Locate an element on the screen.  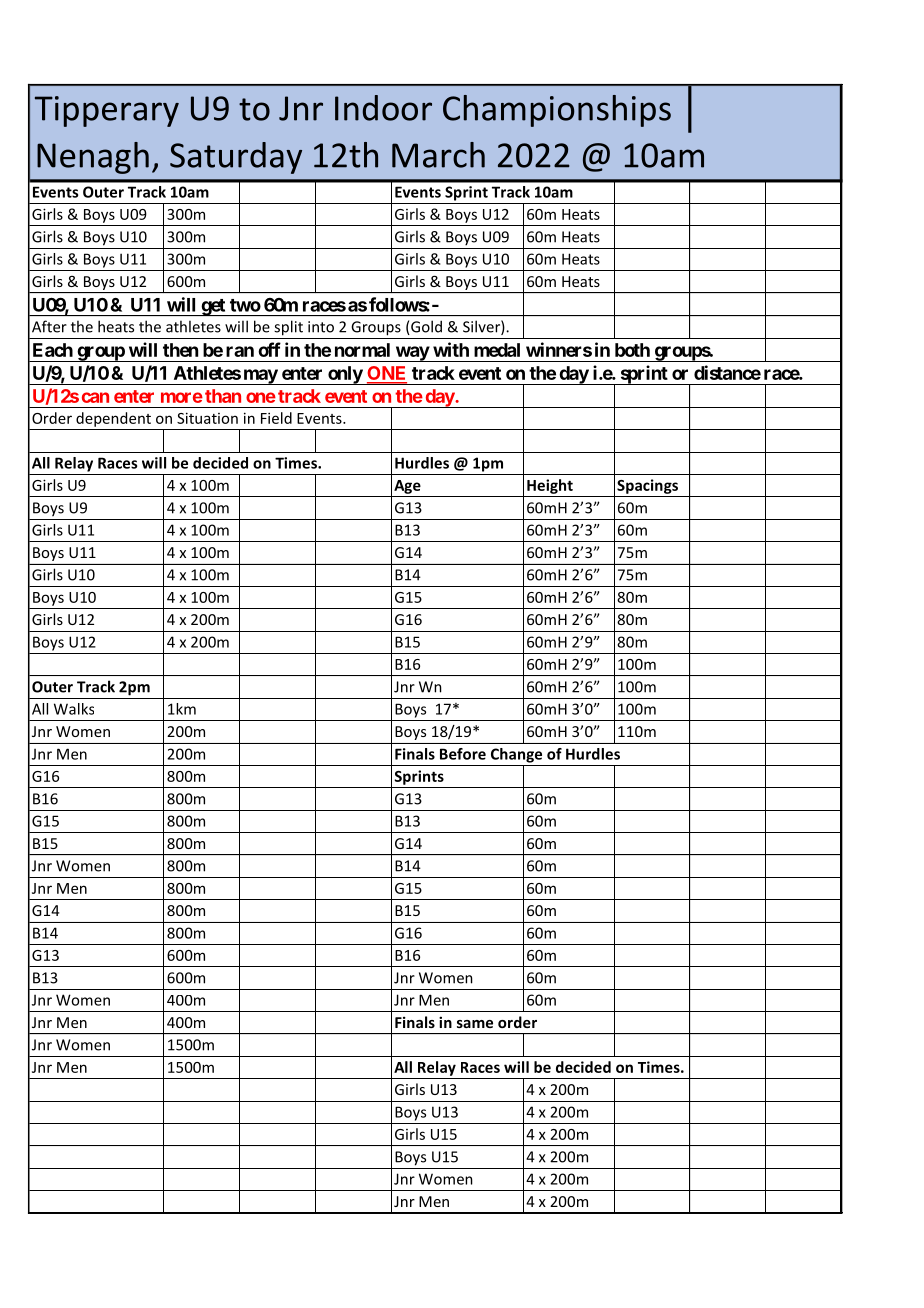
Spacings is located at coordinates (647, 486).
